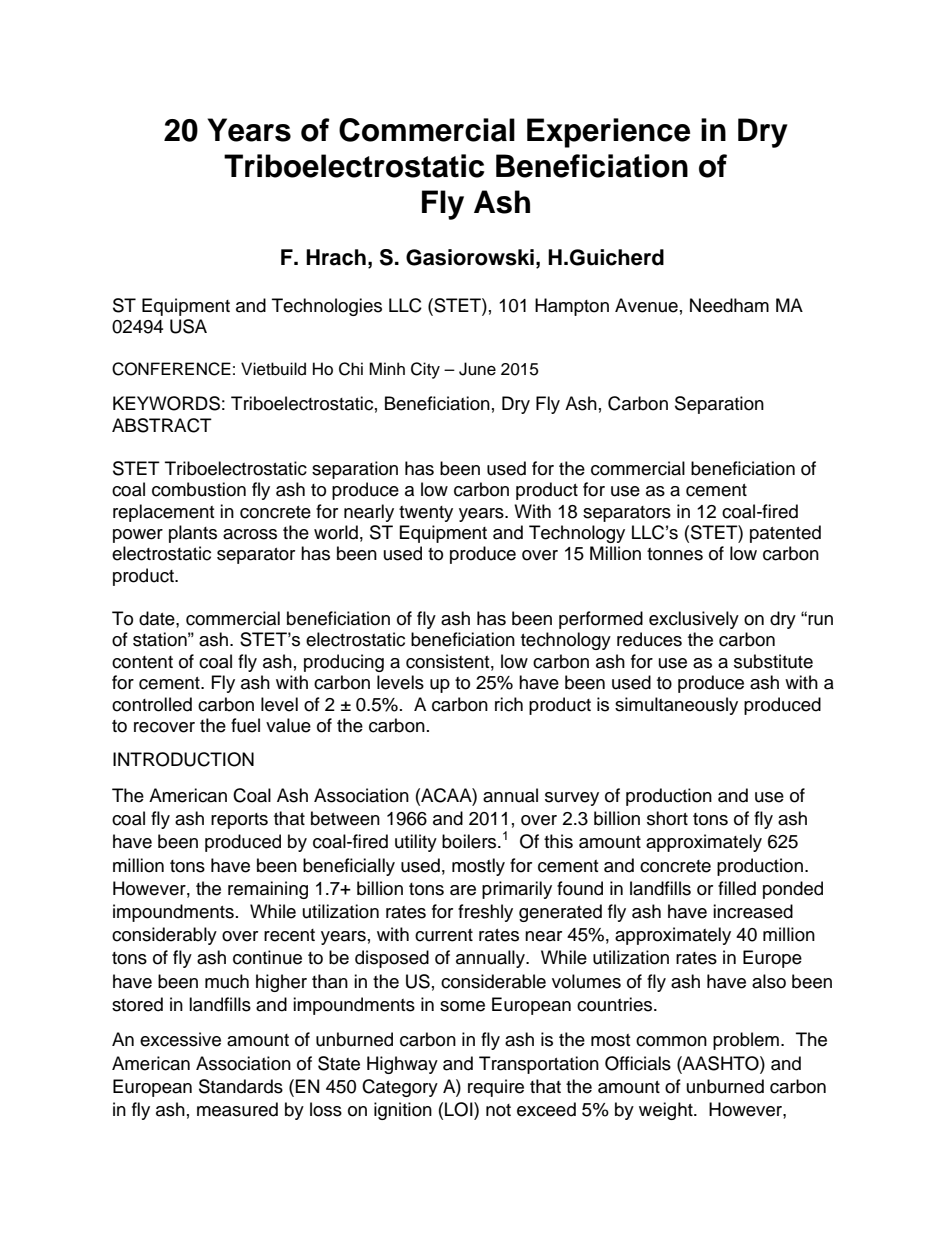  I want to click on Experience, so click(608, 133).
